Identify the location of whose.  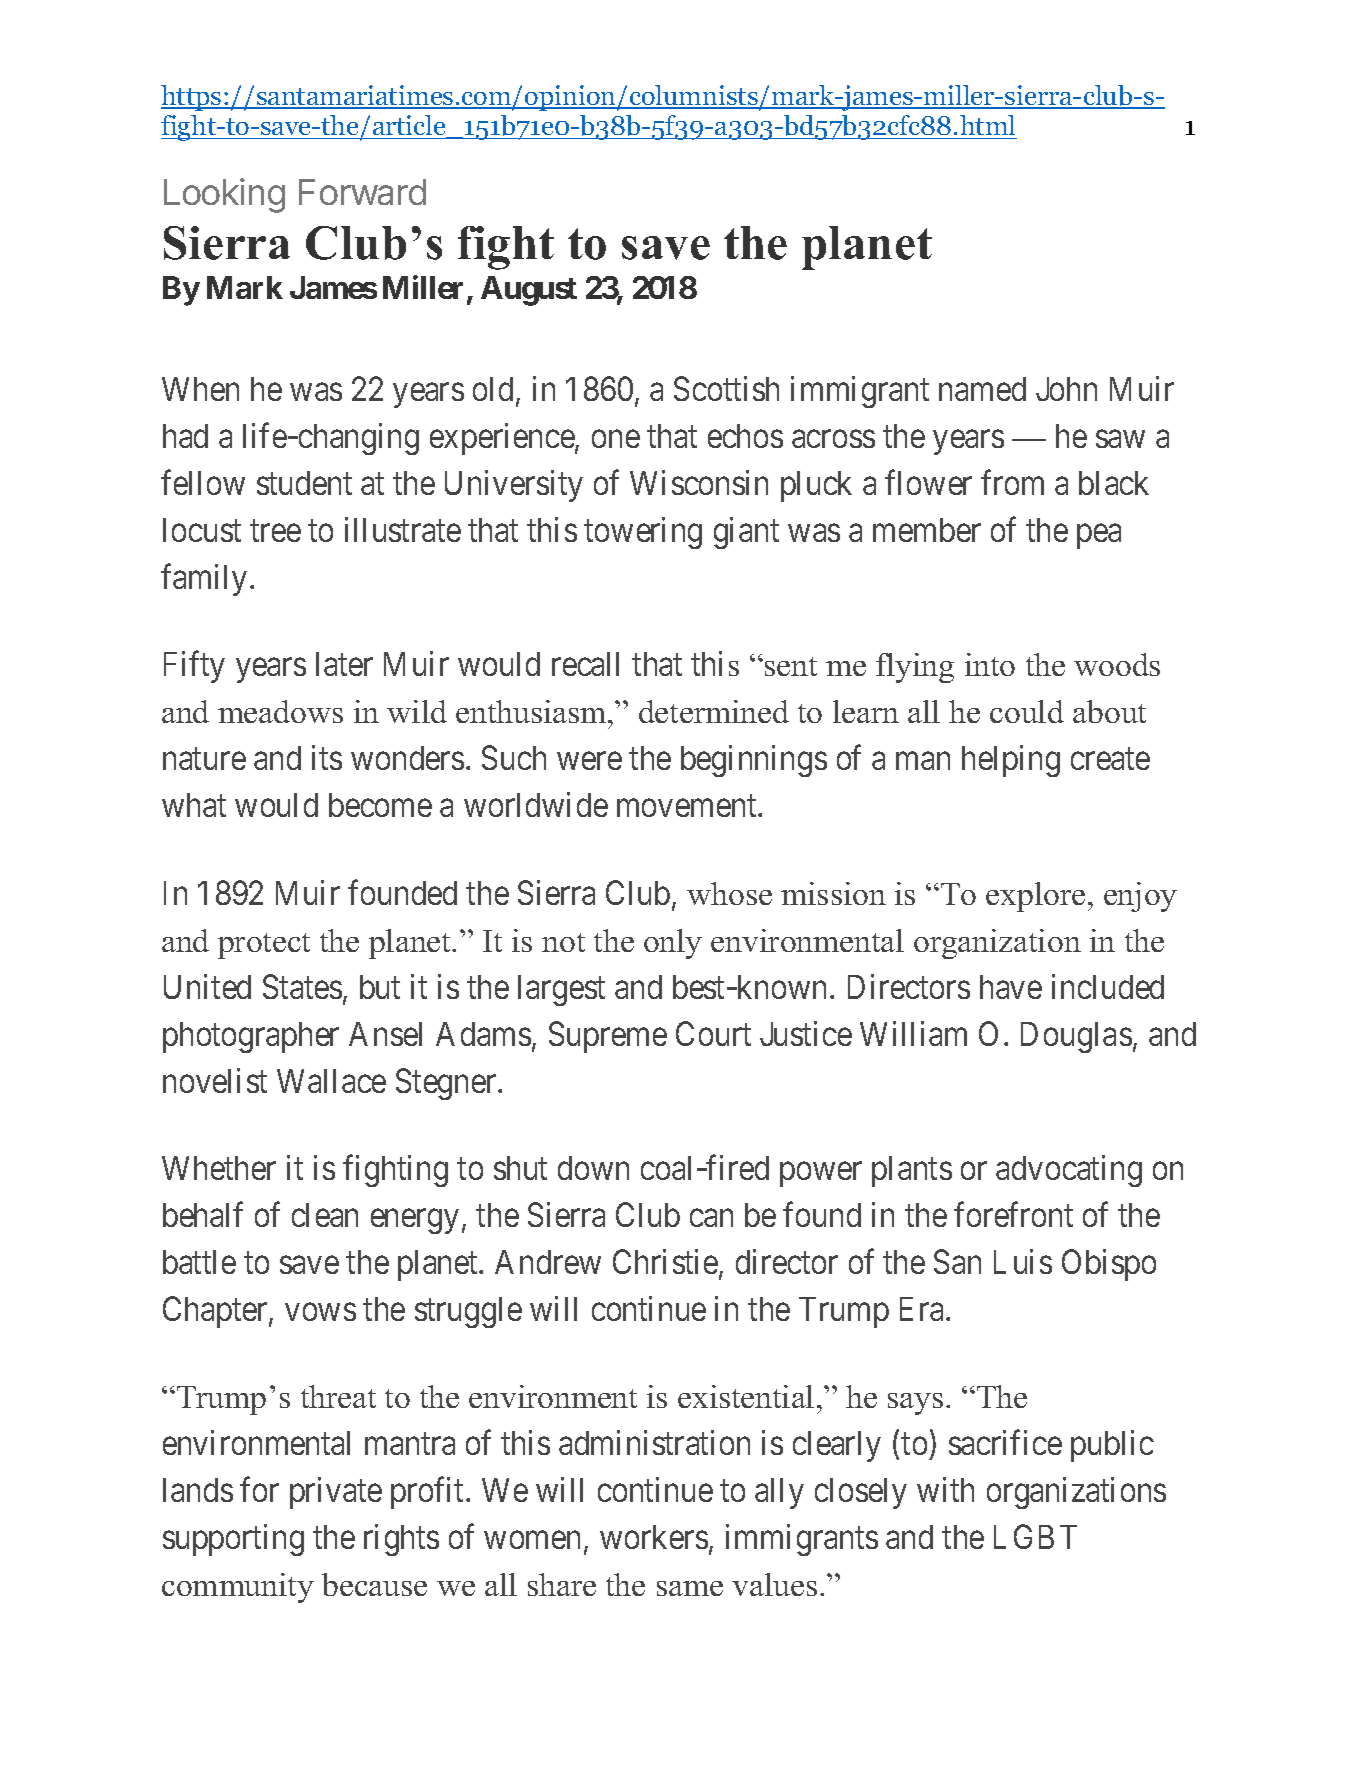
(729, 893).
